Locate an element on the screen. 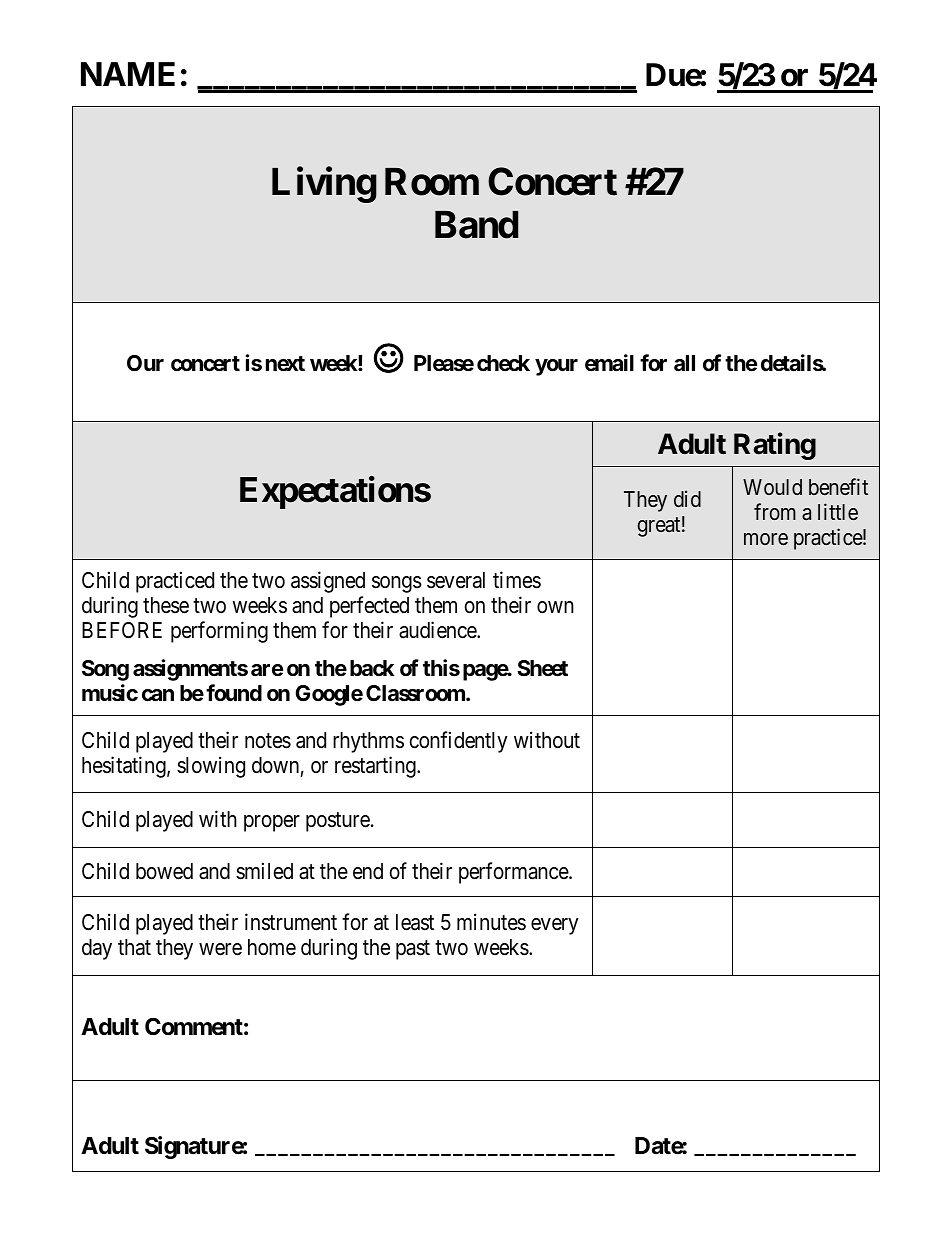  all is located at coordinates (684, 363).
